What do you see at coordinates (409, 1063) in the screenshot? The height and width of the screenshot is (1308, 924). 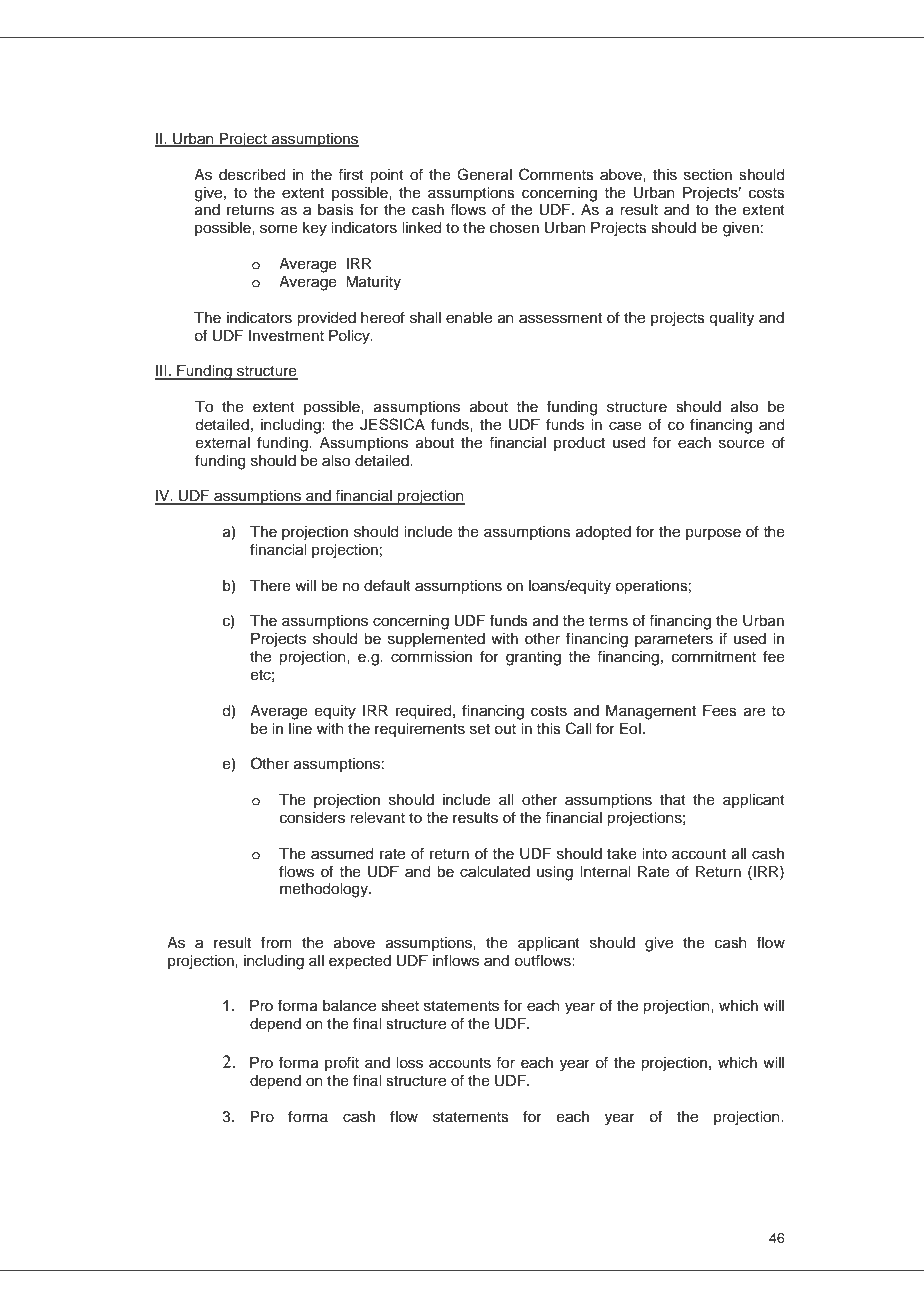 I see `loss` at bounding box center [409, 1063].
